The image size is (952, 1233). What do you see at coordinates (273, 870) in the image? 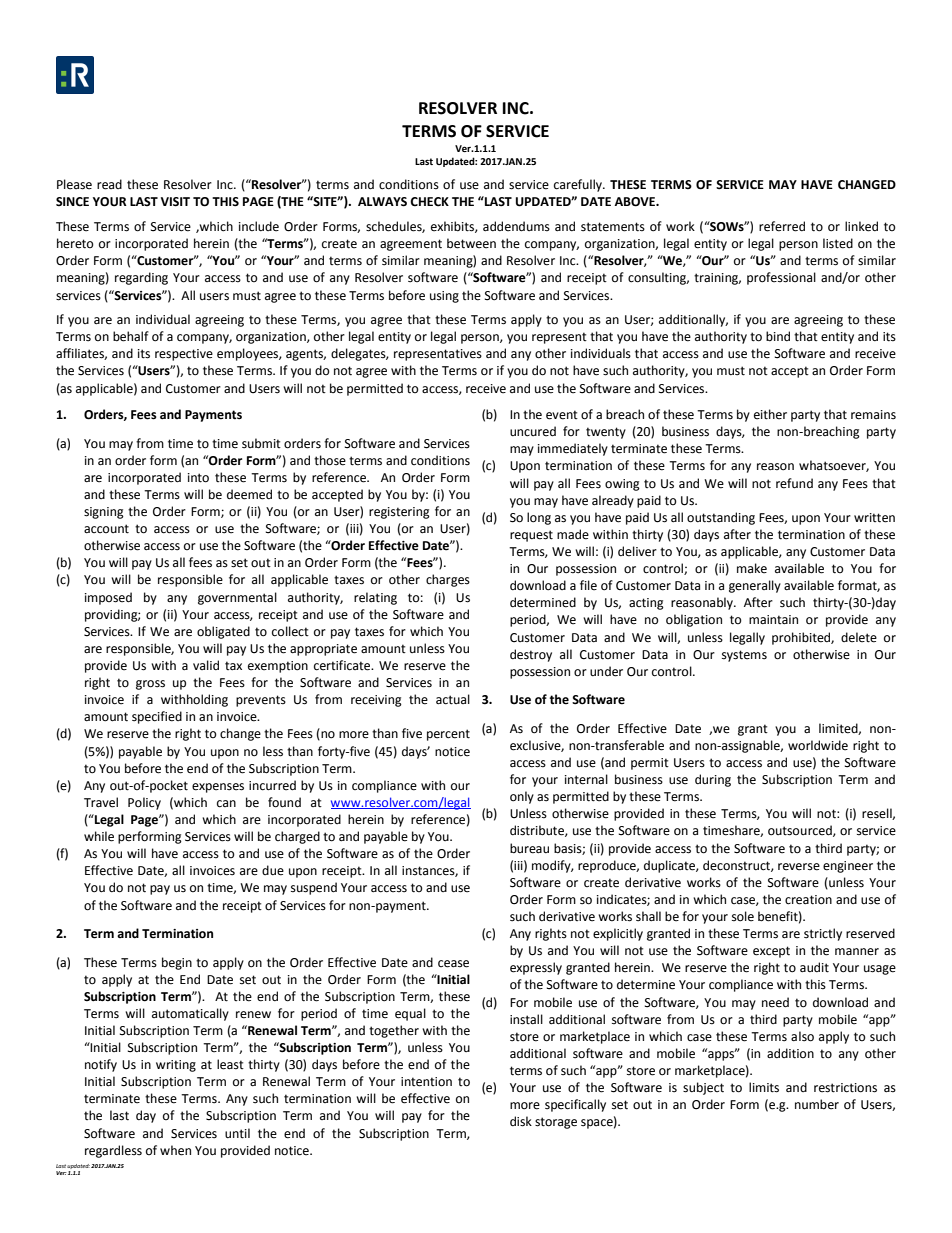
I see `due` at bounding box center [273, 870].
